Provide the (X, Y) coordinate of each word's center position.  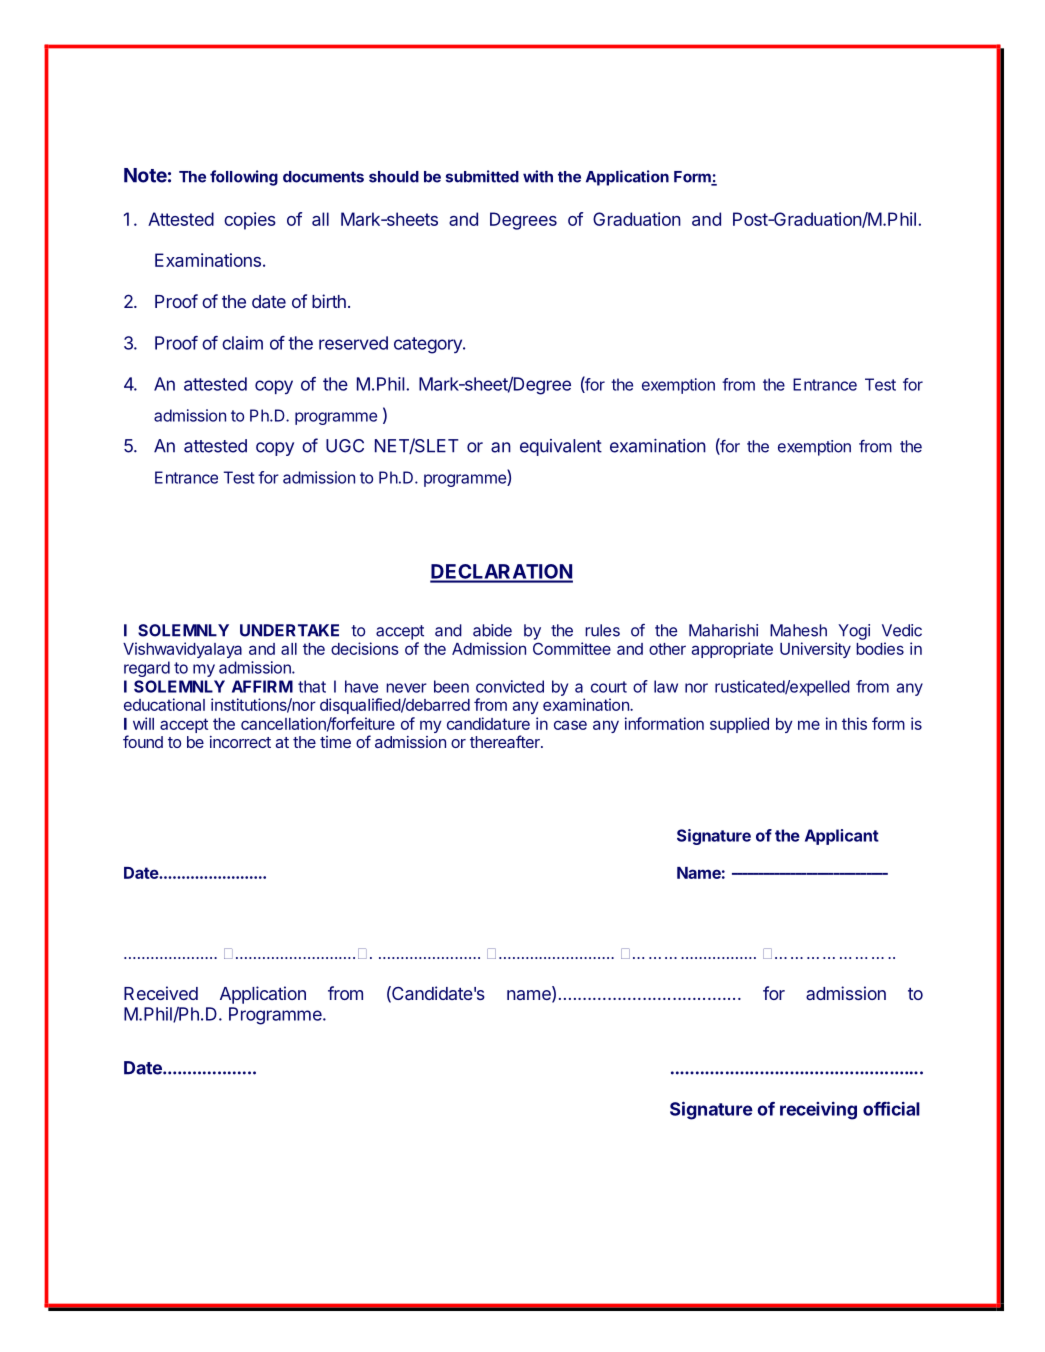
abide (492, 630)
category (429, 345)
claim (242, 343)
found (143, 741)
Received (161, 993)
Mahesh (798, 630)
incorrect (240, 742)
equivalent (561, 447)
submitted (482, 176)
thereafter (506, 741)
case (570, 725)
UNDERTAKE (289, 630)
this (854, 723)
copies (250, 221)
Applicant (842, 837)
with (538, 176)
